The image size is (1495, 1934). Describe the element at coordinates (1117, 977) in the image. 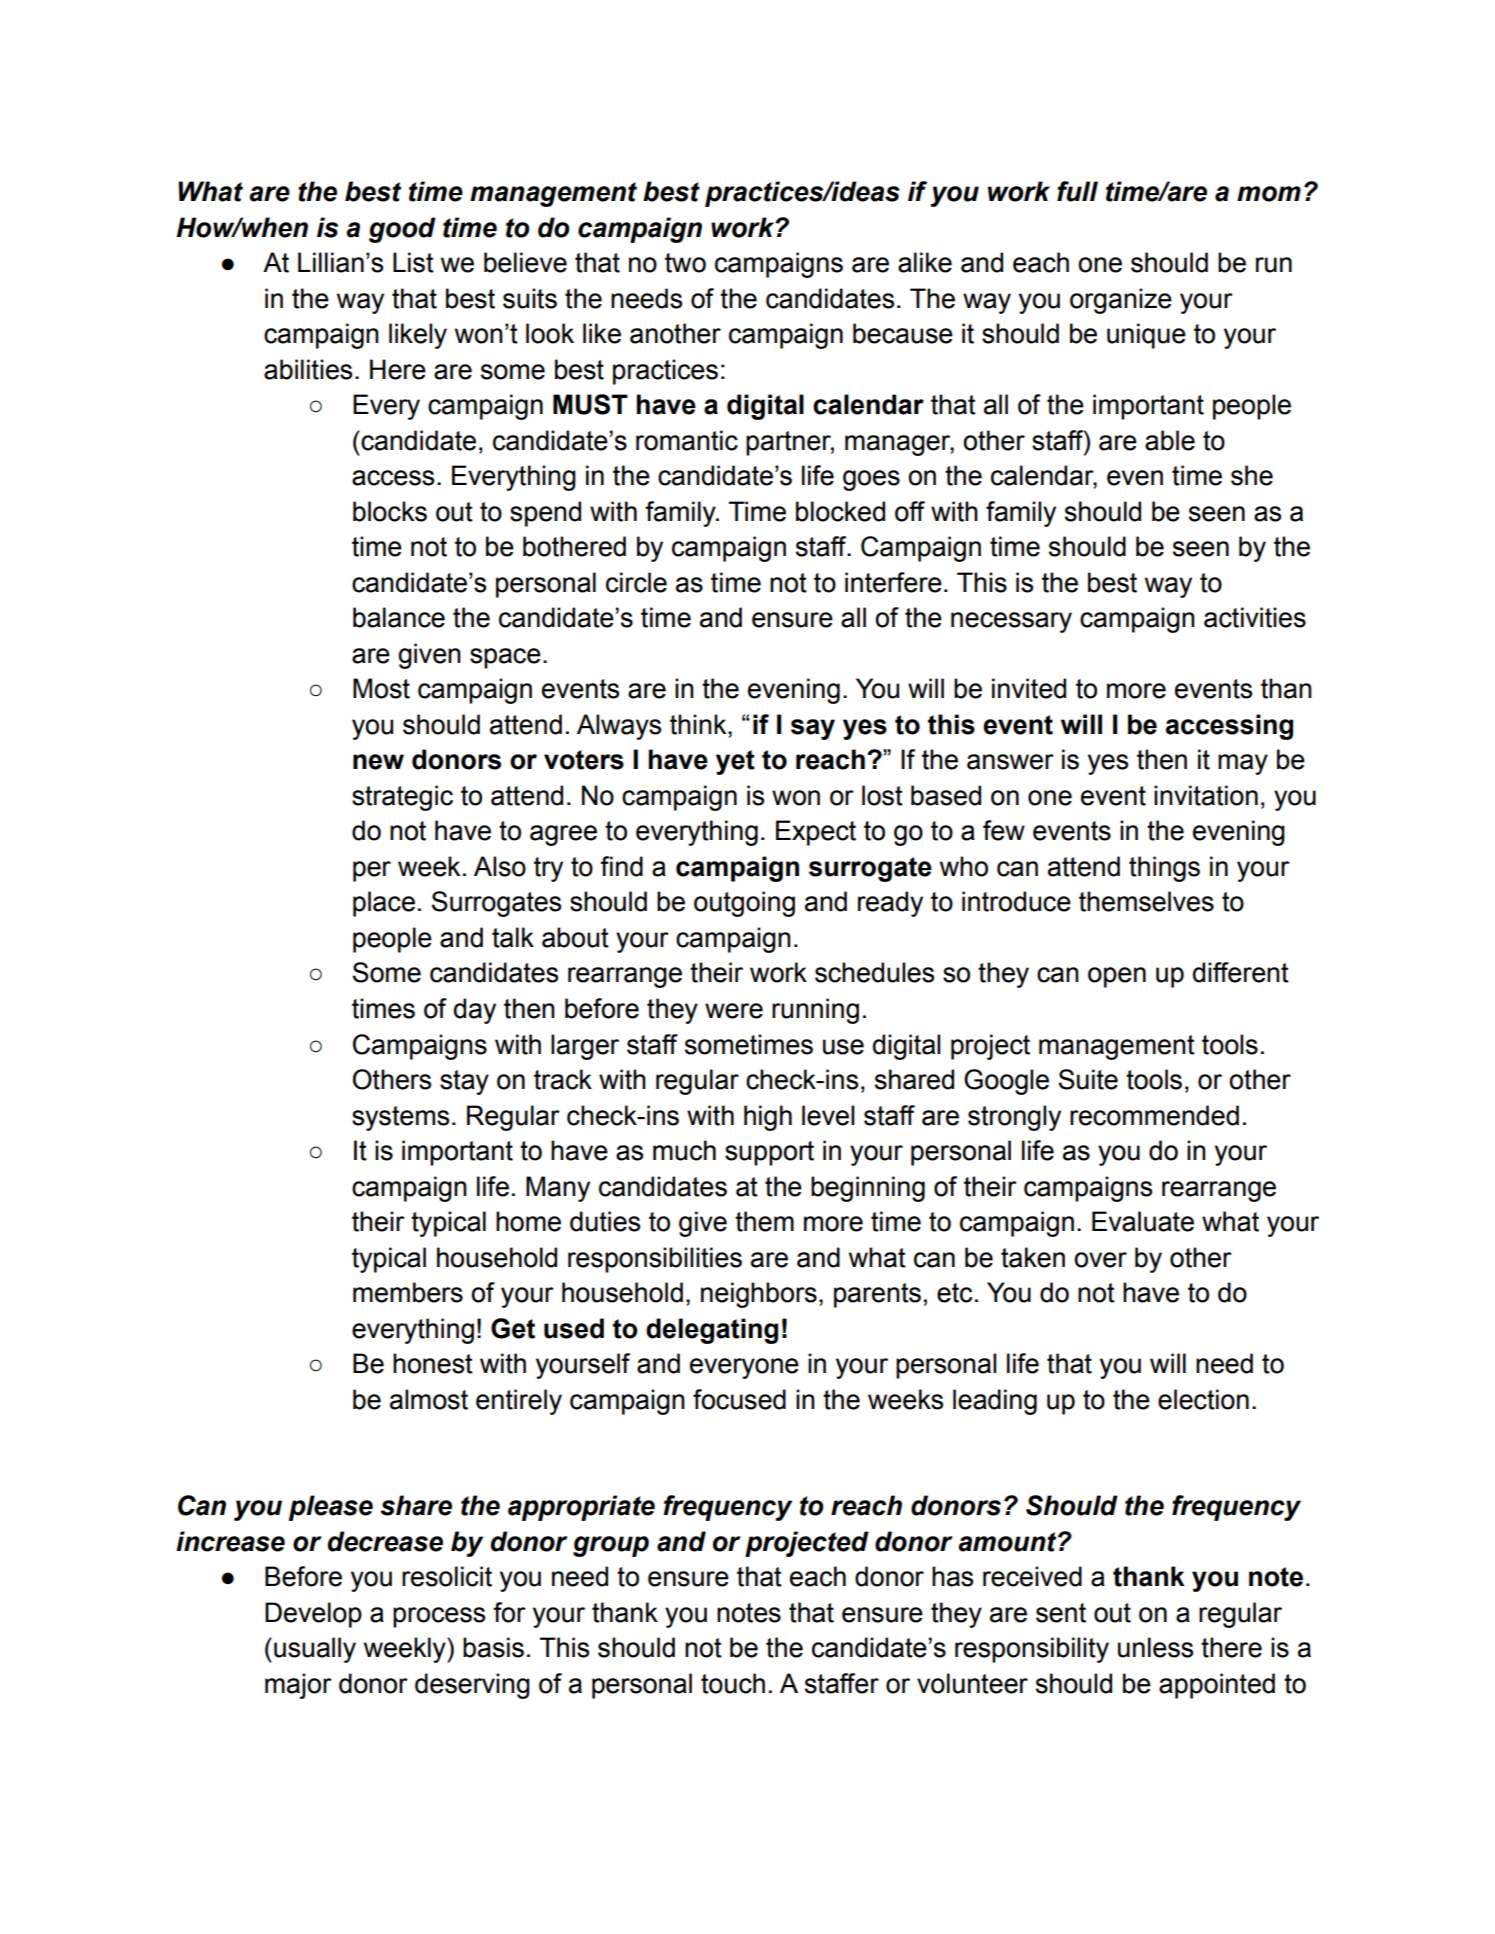

I see `open` at that location.
